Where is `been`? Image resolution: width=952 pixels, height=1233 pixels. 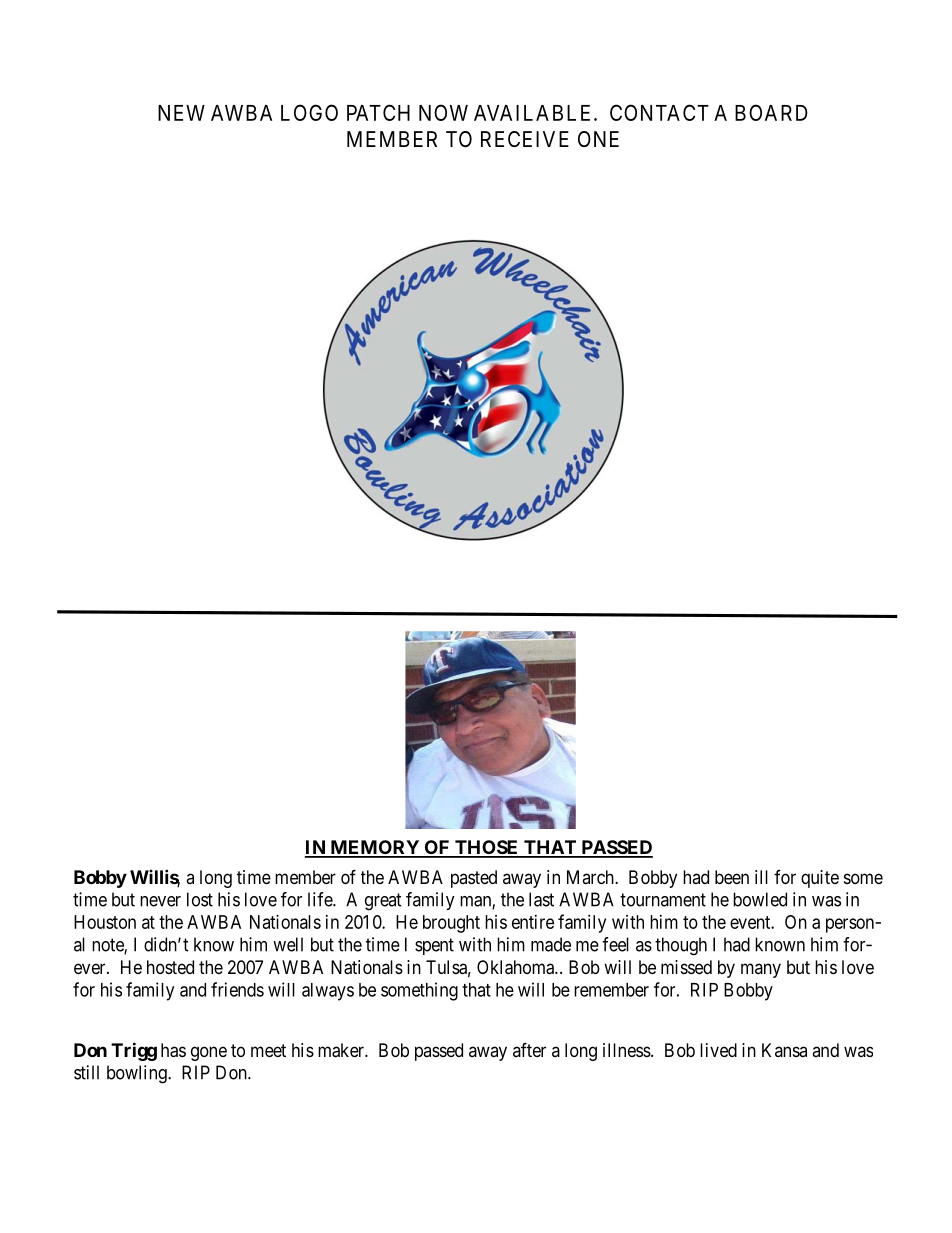
been is located at coordinates (732, 877).
